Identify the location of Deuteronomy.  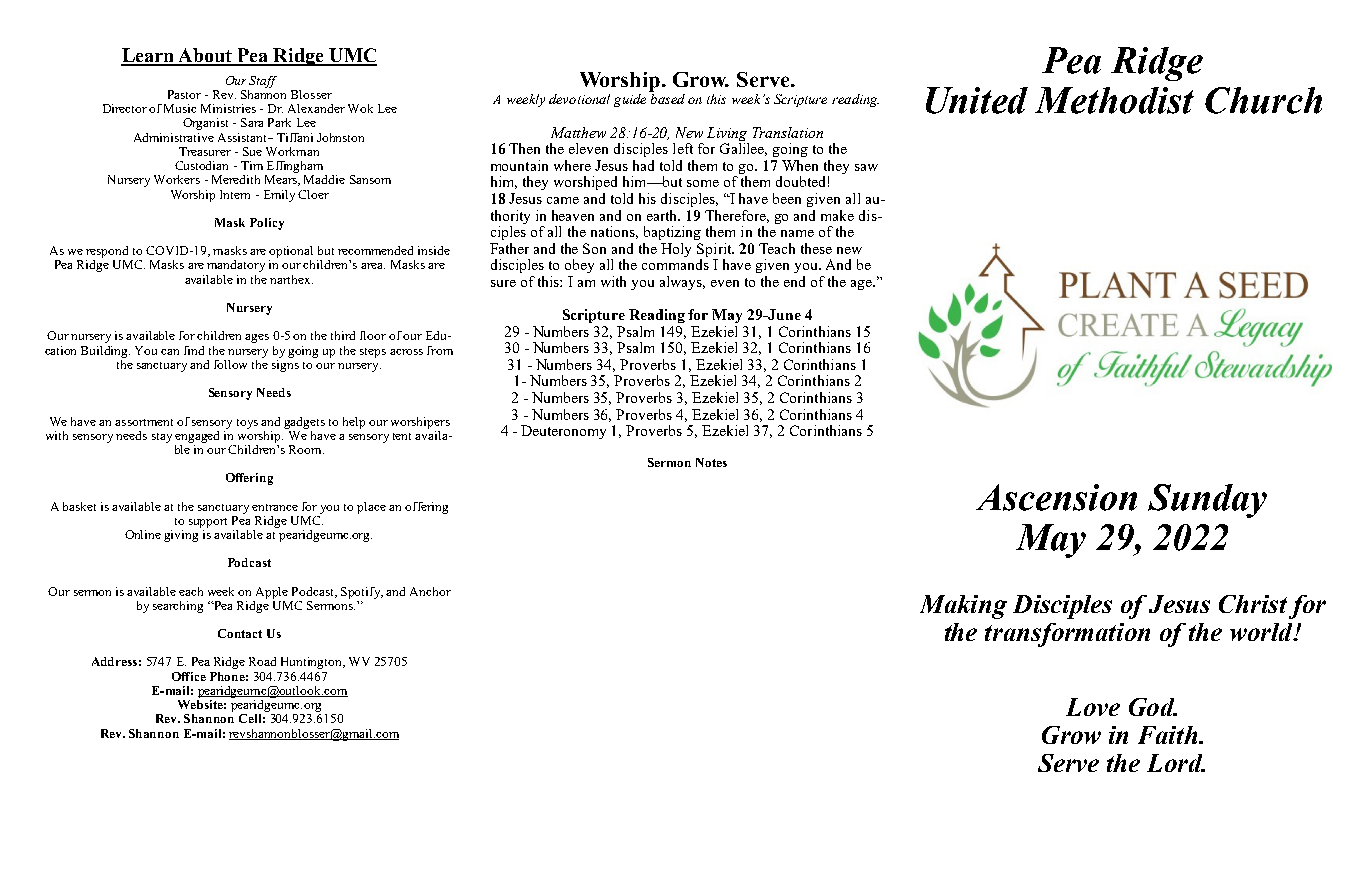
(563, 432).
